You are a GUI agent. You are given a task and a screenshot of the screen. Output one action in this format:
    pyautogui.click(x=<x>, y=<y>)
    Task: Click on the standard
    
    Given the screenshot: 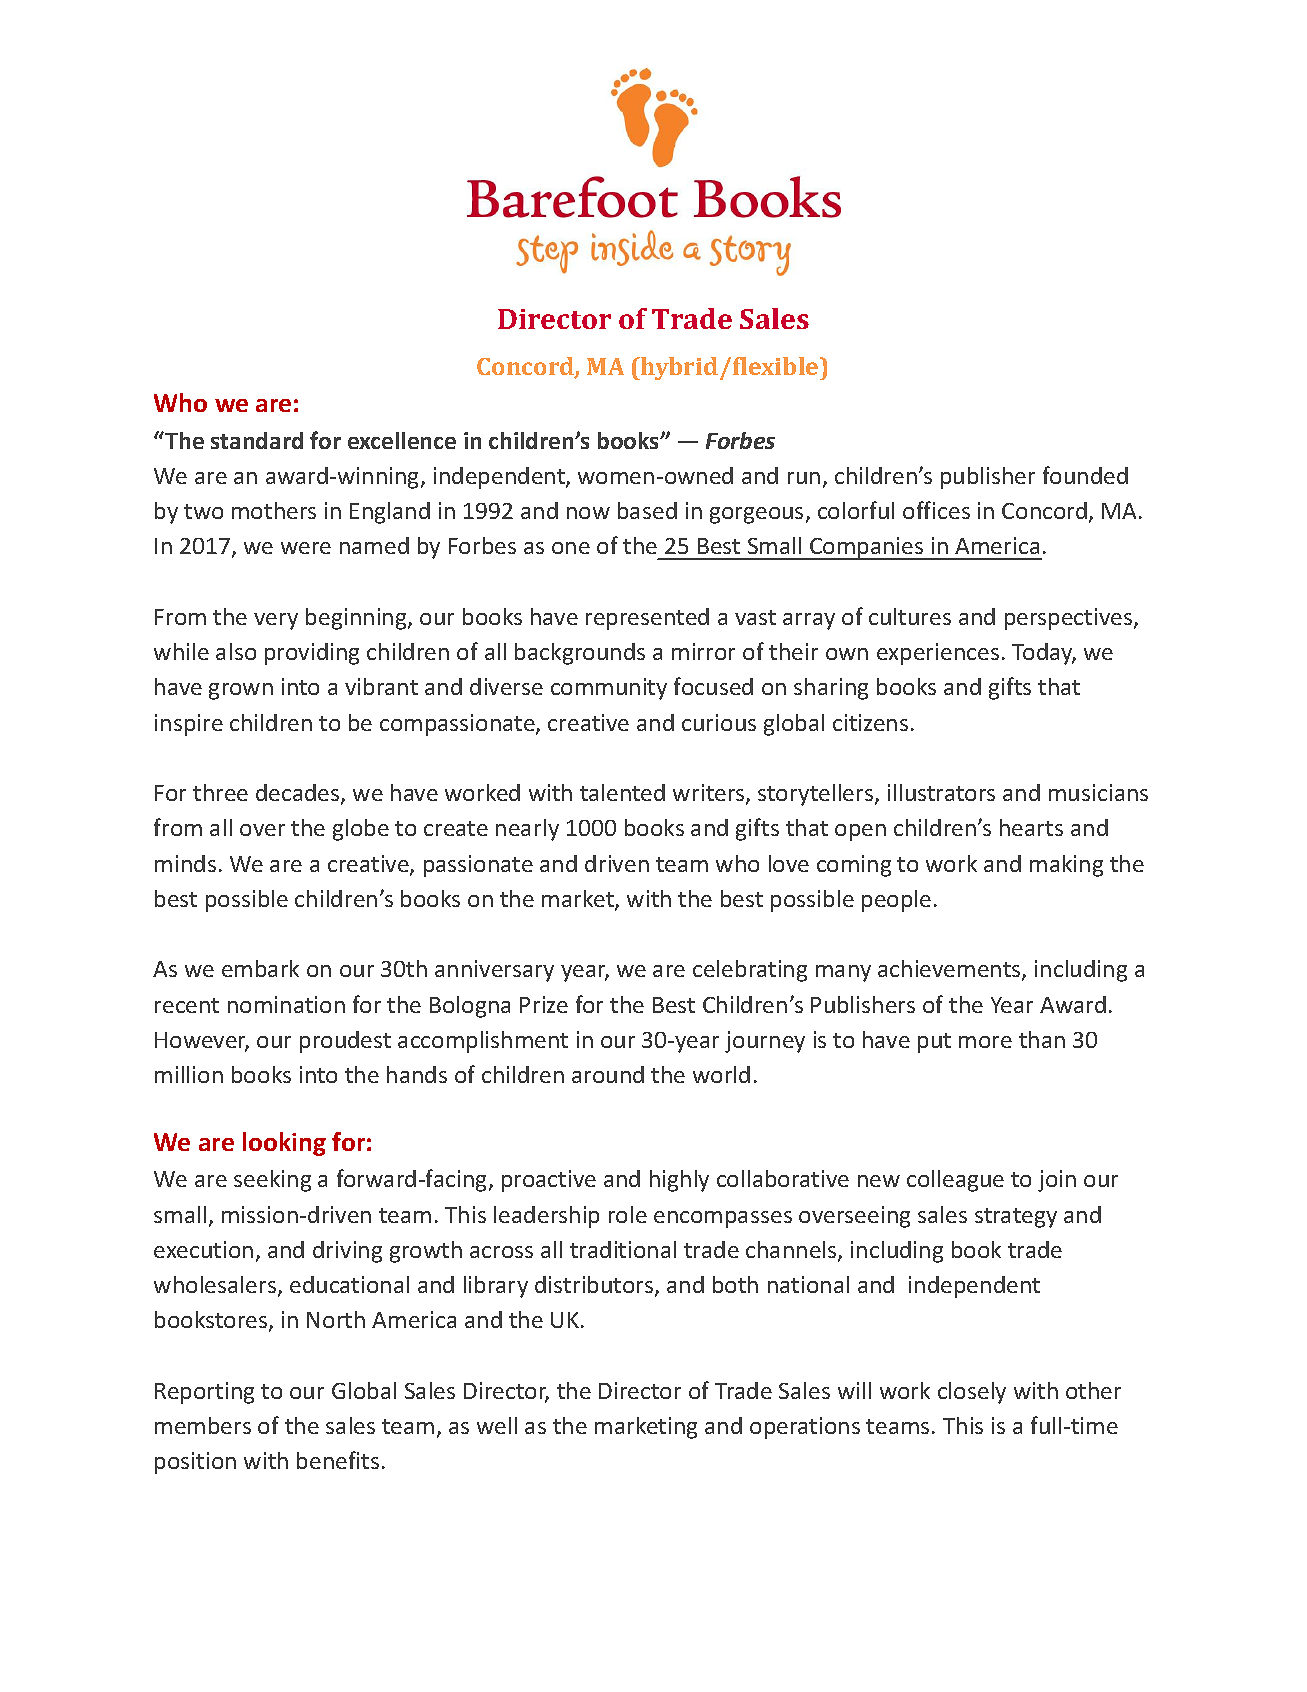 What is the action you would take?
    pyautogui.click(x=257, y=440)
